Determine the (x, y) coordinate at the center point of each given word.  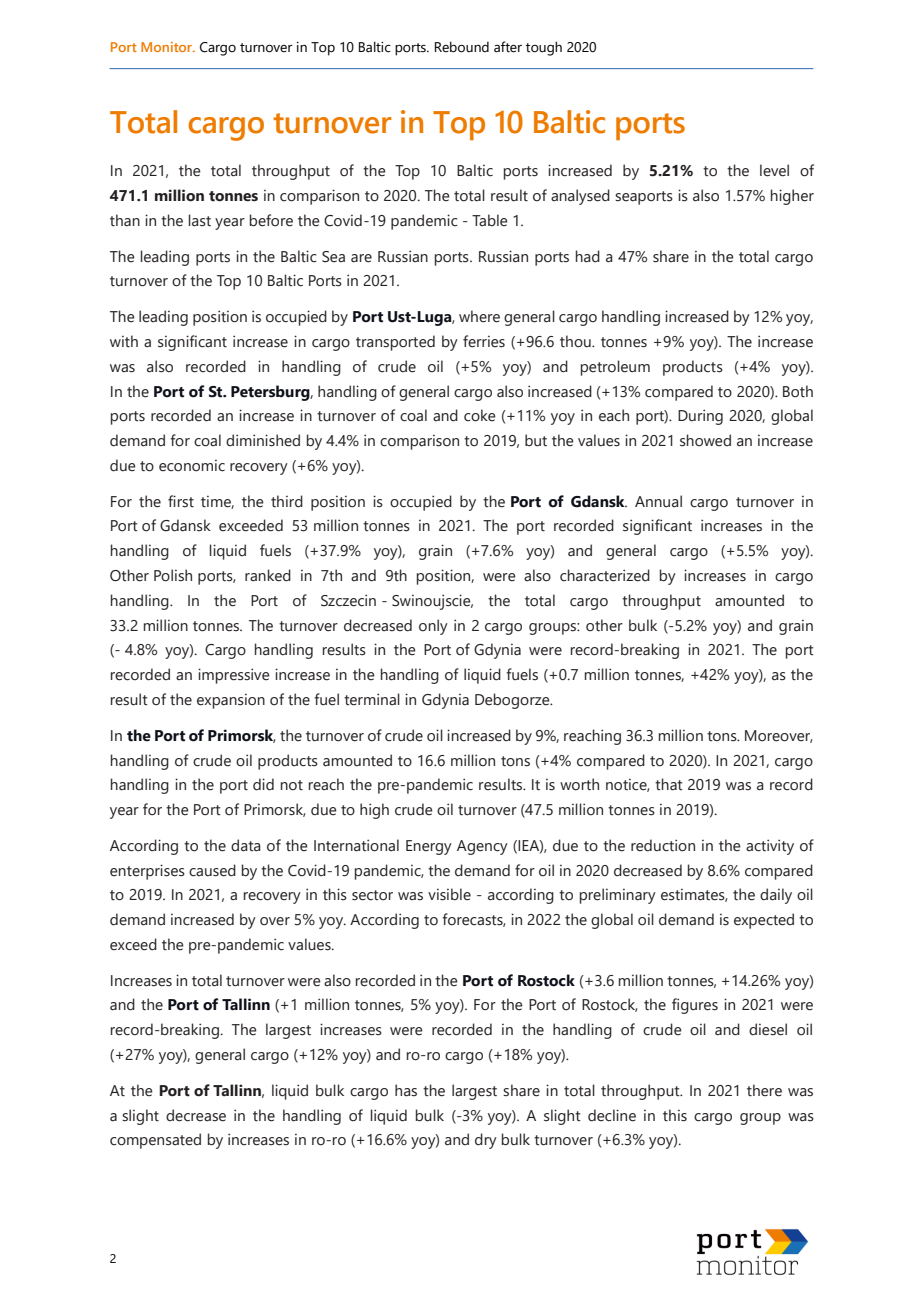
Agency (482, 847)
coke (480, 415)
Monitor (168, 47)
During (700, 417)
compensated (155, 1141)
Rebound (462, 47)
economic (192, 466)
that (669, 784)
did (263, 784)
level (774, 170)
